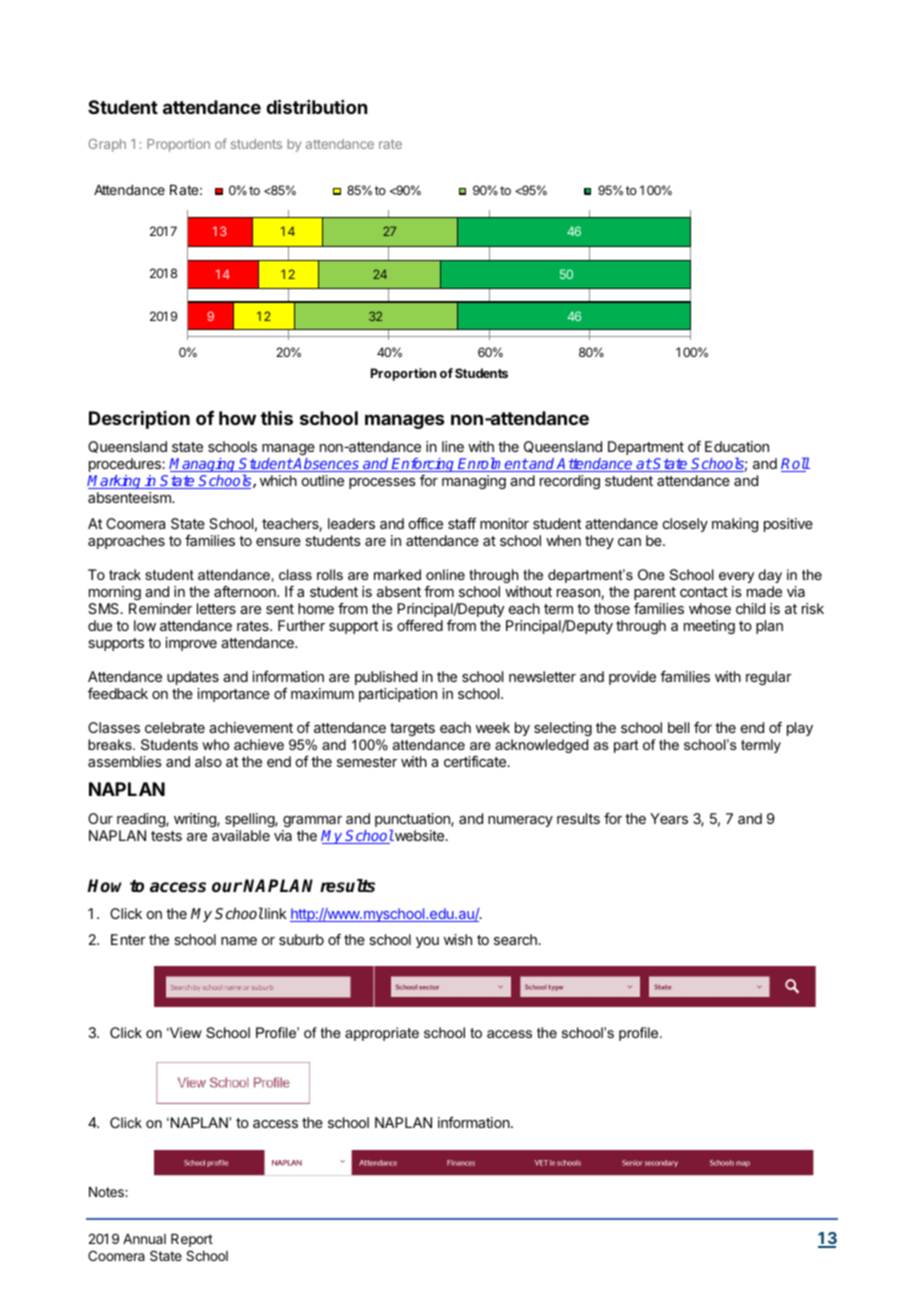  Describe the element at coordinates (669, 818) in the document. I see `Years` at that location.
